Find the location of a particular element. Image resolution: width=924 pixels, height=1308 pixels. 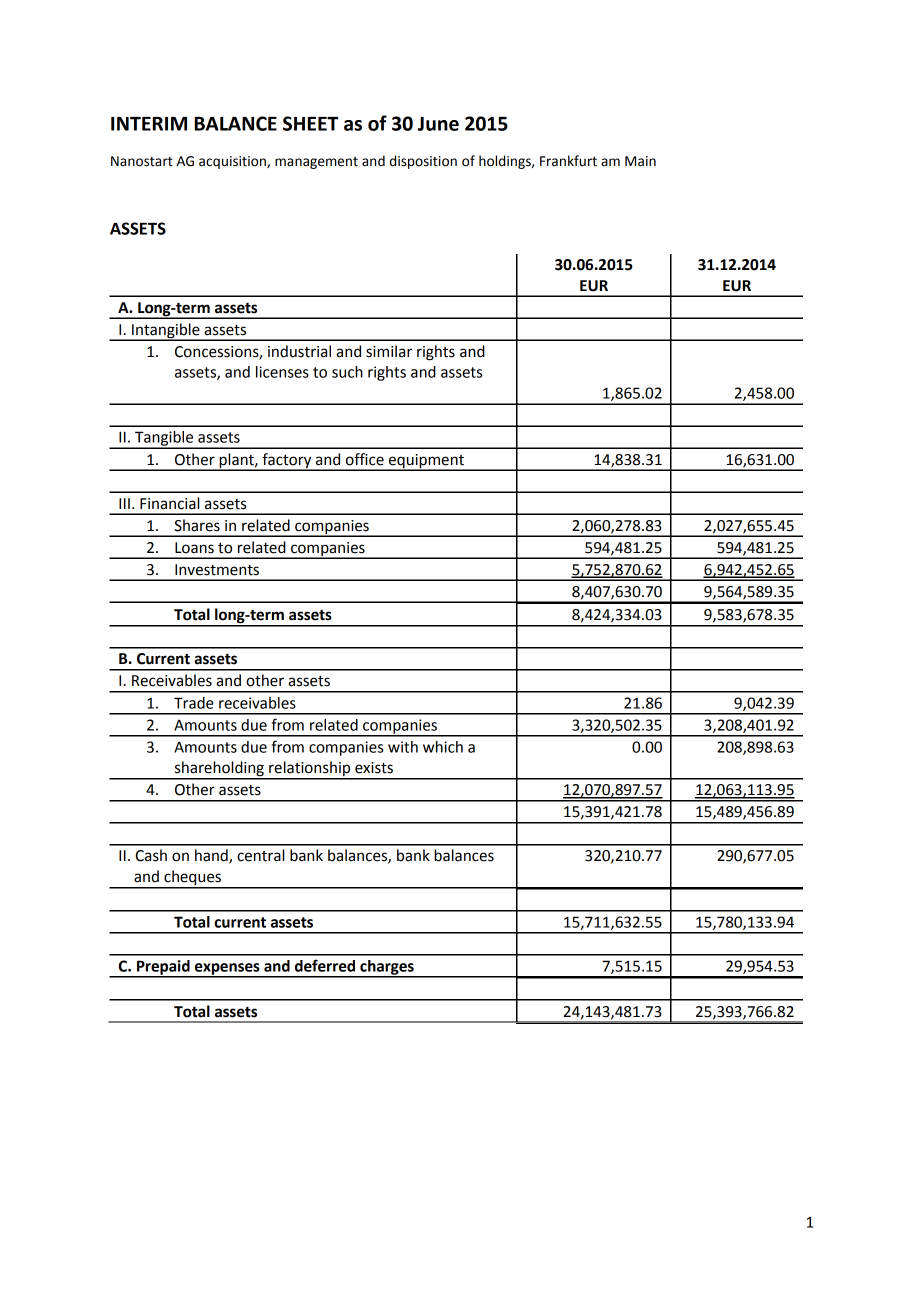

Frankfurt is located at coordinates (568, 161).
